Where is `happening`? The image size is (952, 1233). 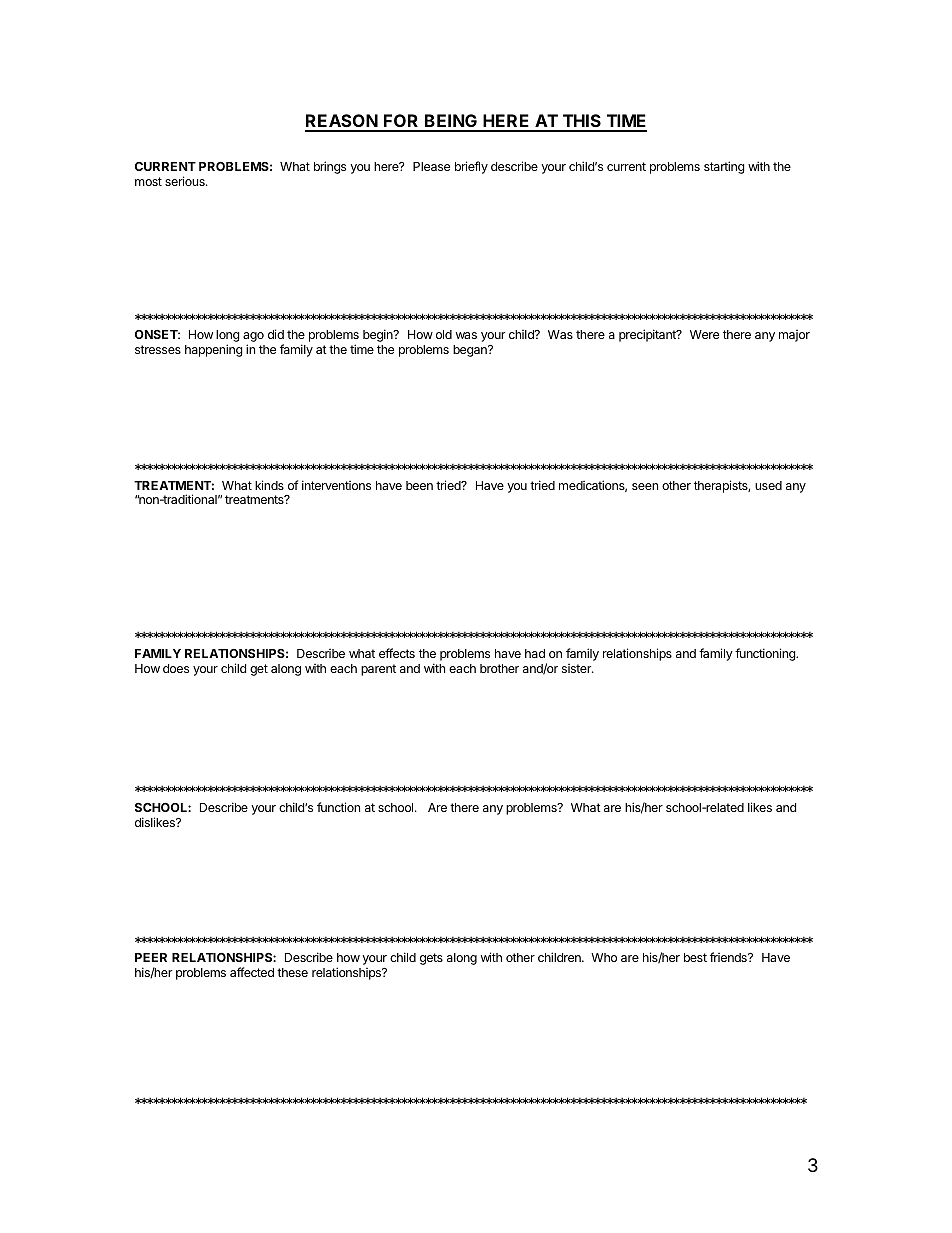 happening is located at coordinates (214, 350).
